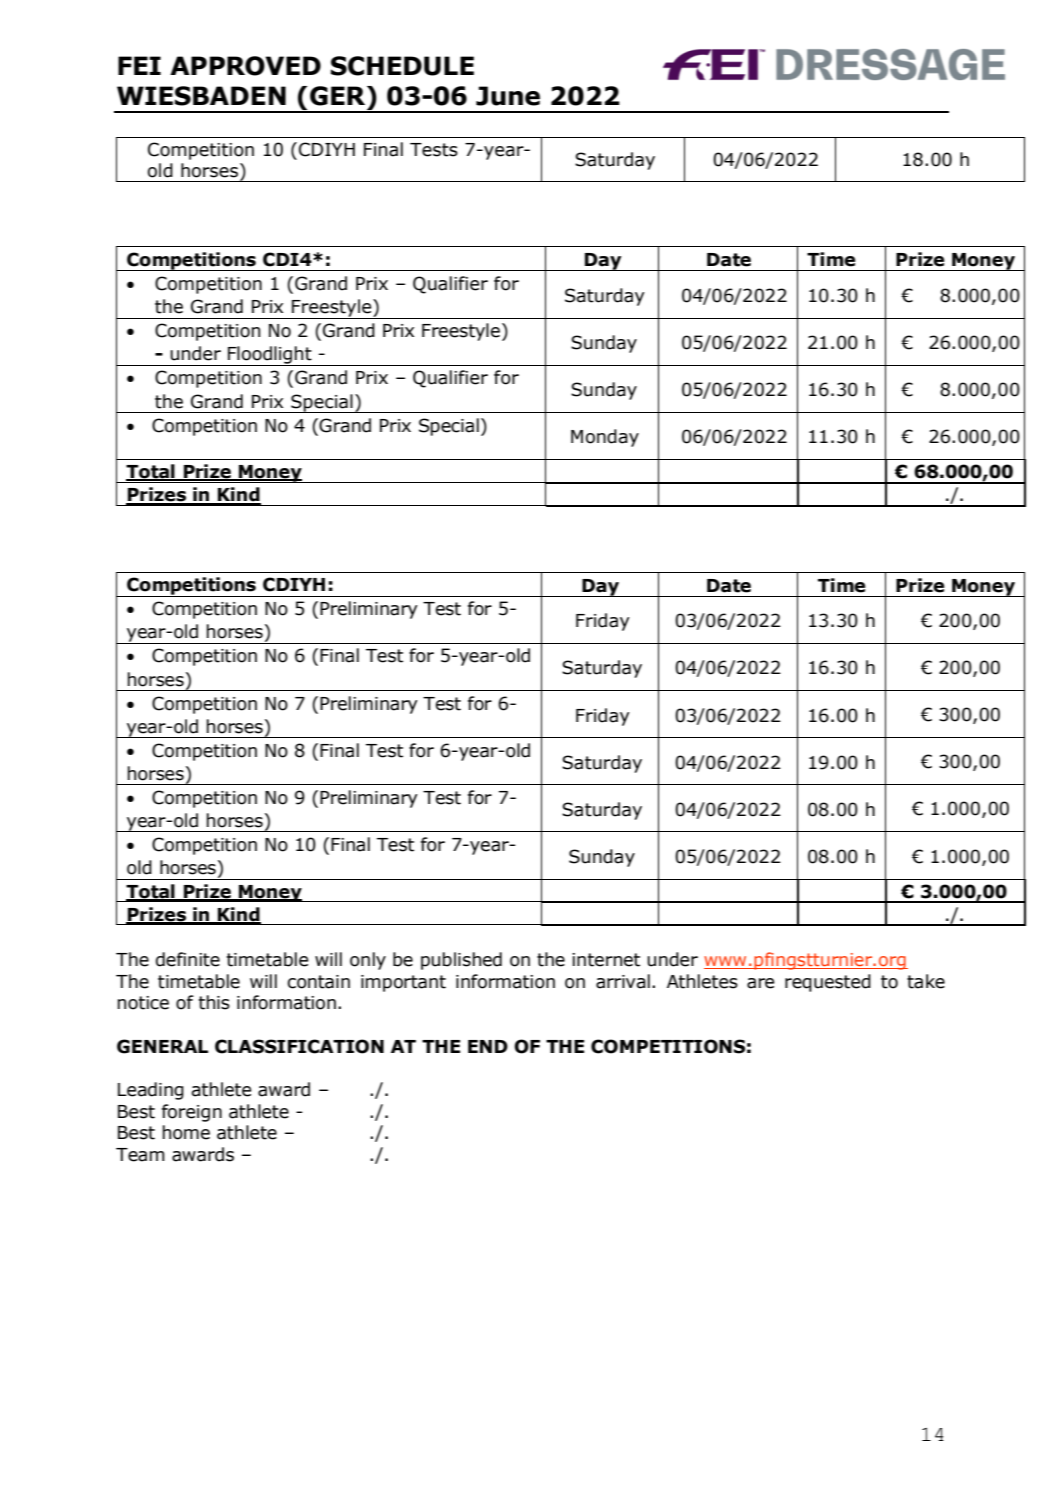 The image size is (1059, 1498). What do you see at coordinates (201, 96) in the image?
I see `WIESBADEN` at bounding box center [201, 96].
